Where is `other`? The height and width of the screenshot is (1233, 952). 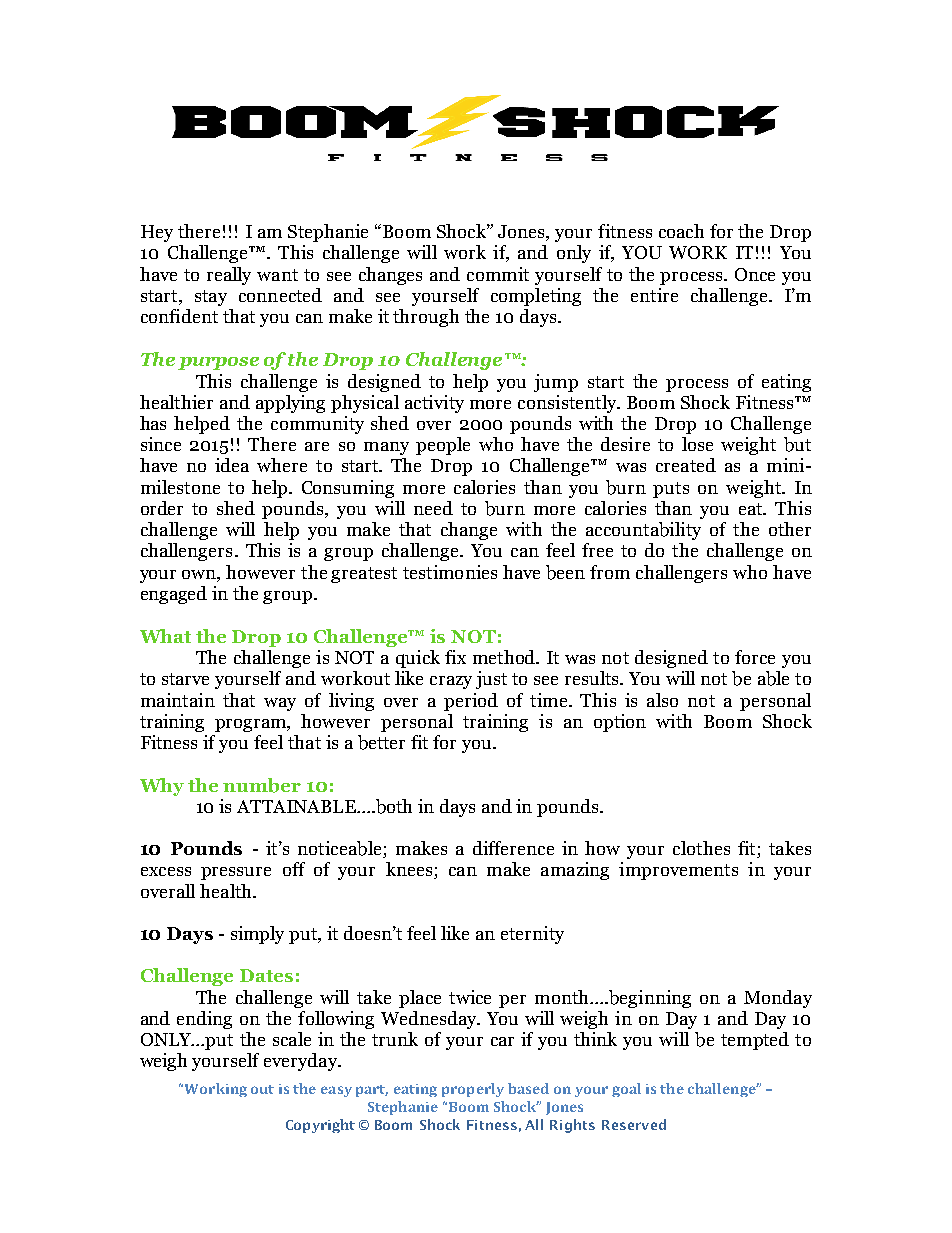
other is located at coordinates (790, 529).
